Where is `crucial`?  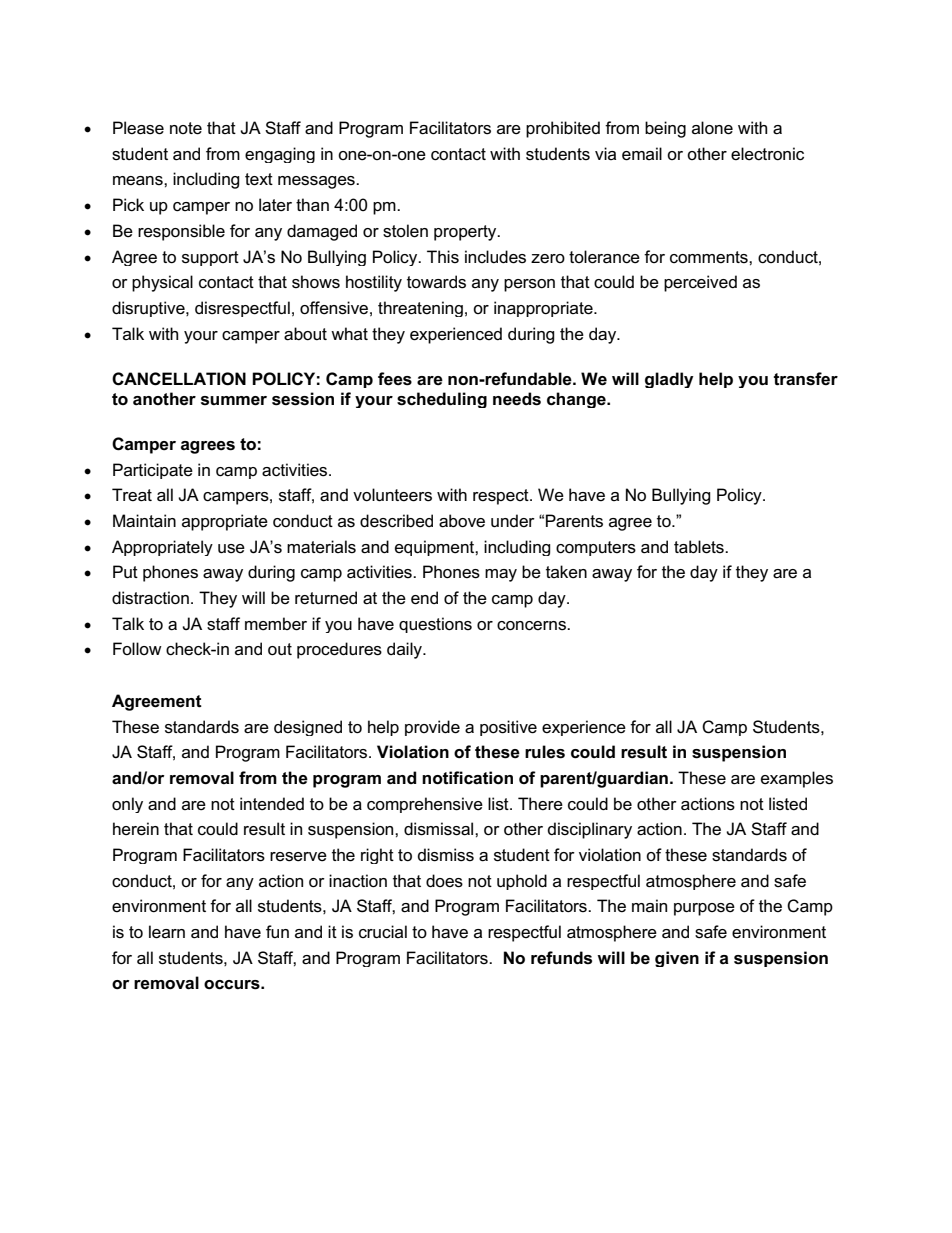
crucial is located at coordinates (383, 932).
